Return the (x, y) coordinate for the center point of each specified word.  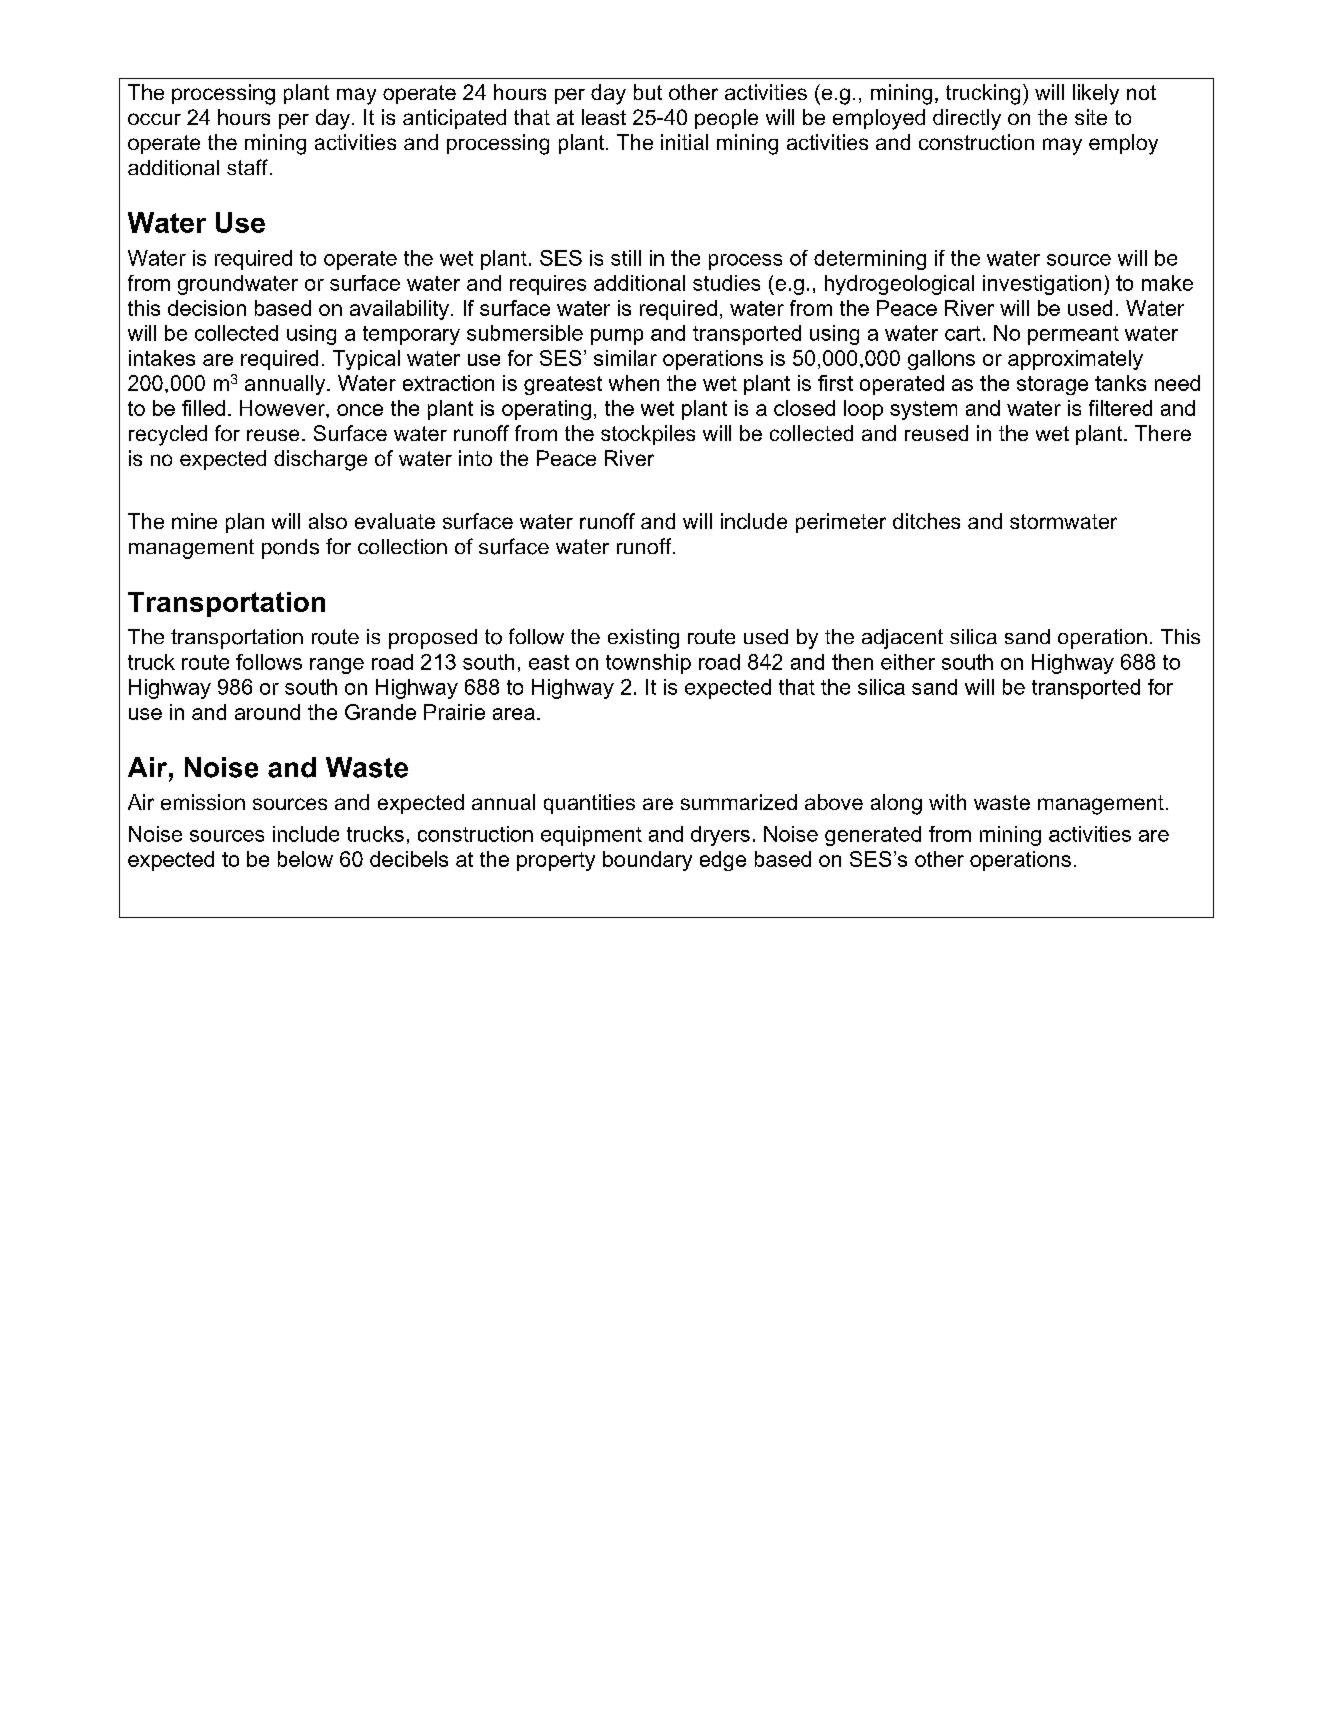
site (1091, 117)
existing (643, 639)
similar (625, 358)
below (305, 859)
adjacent (902, 639)
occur (154, 119)
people (726, 119)
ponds (290, 549)
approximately (1075, 360)
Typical (366, 360)
